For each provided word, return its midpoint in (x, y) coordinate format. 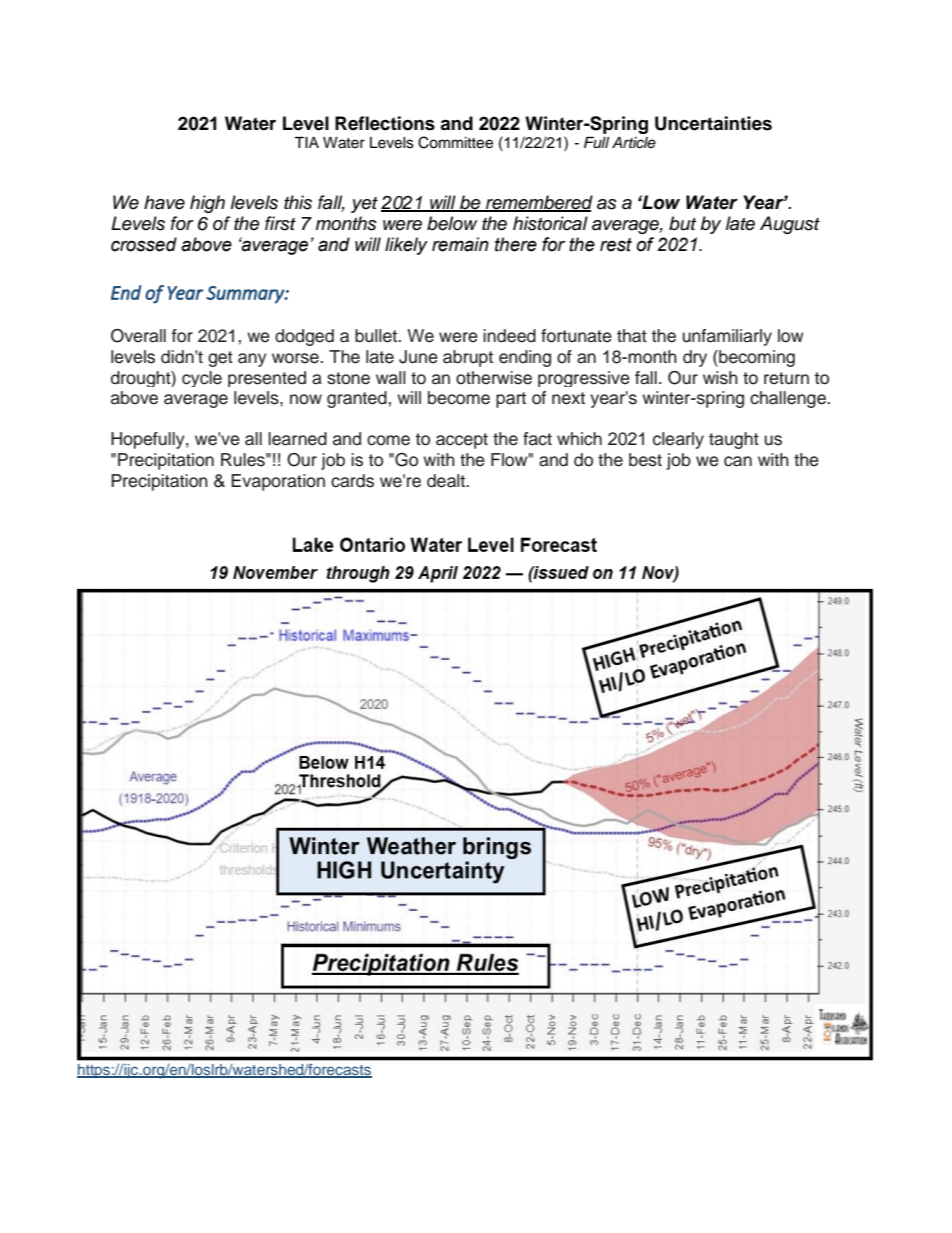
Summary (246, 295)
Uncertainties (713, 123)
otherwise (494, 378)
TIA (306, 142)
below (452, 223)
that (632, 336)
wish (720, 378)
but (682, 223)
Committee (455, 142)
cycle (202, 379)
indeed (509, 336)
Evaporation (278, 482)
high (207, 204)
